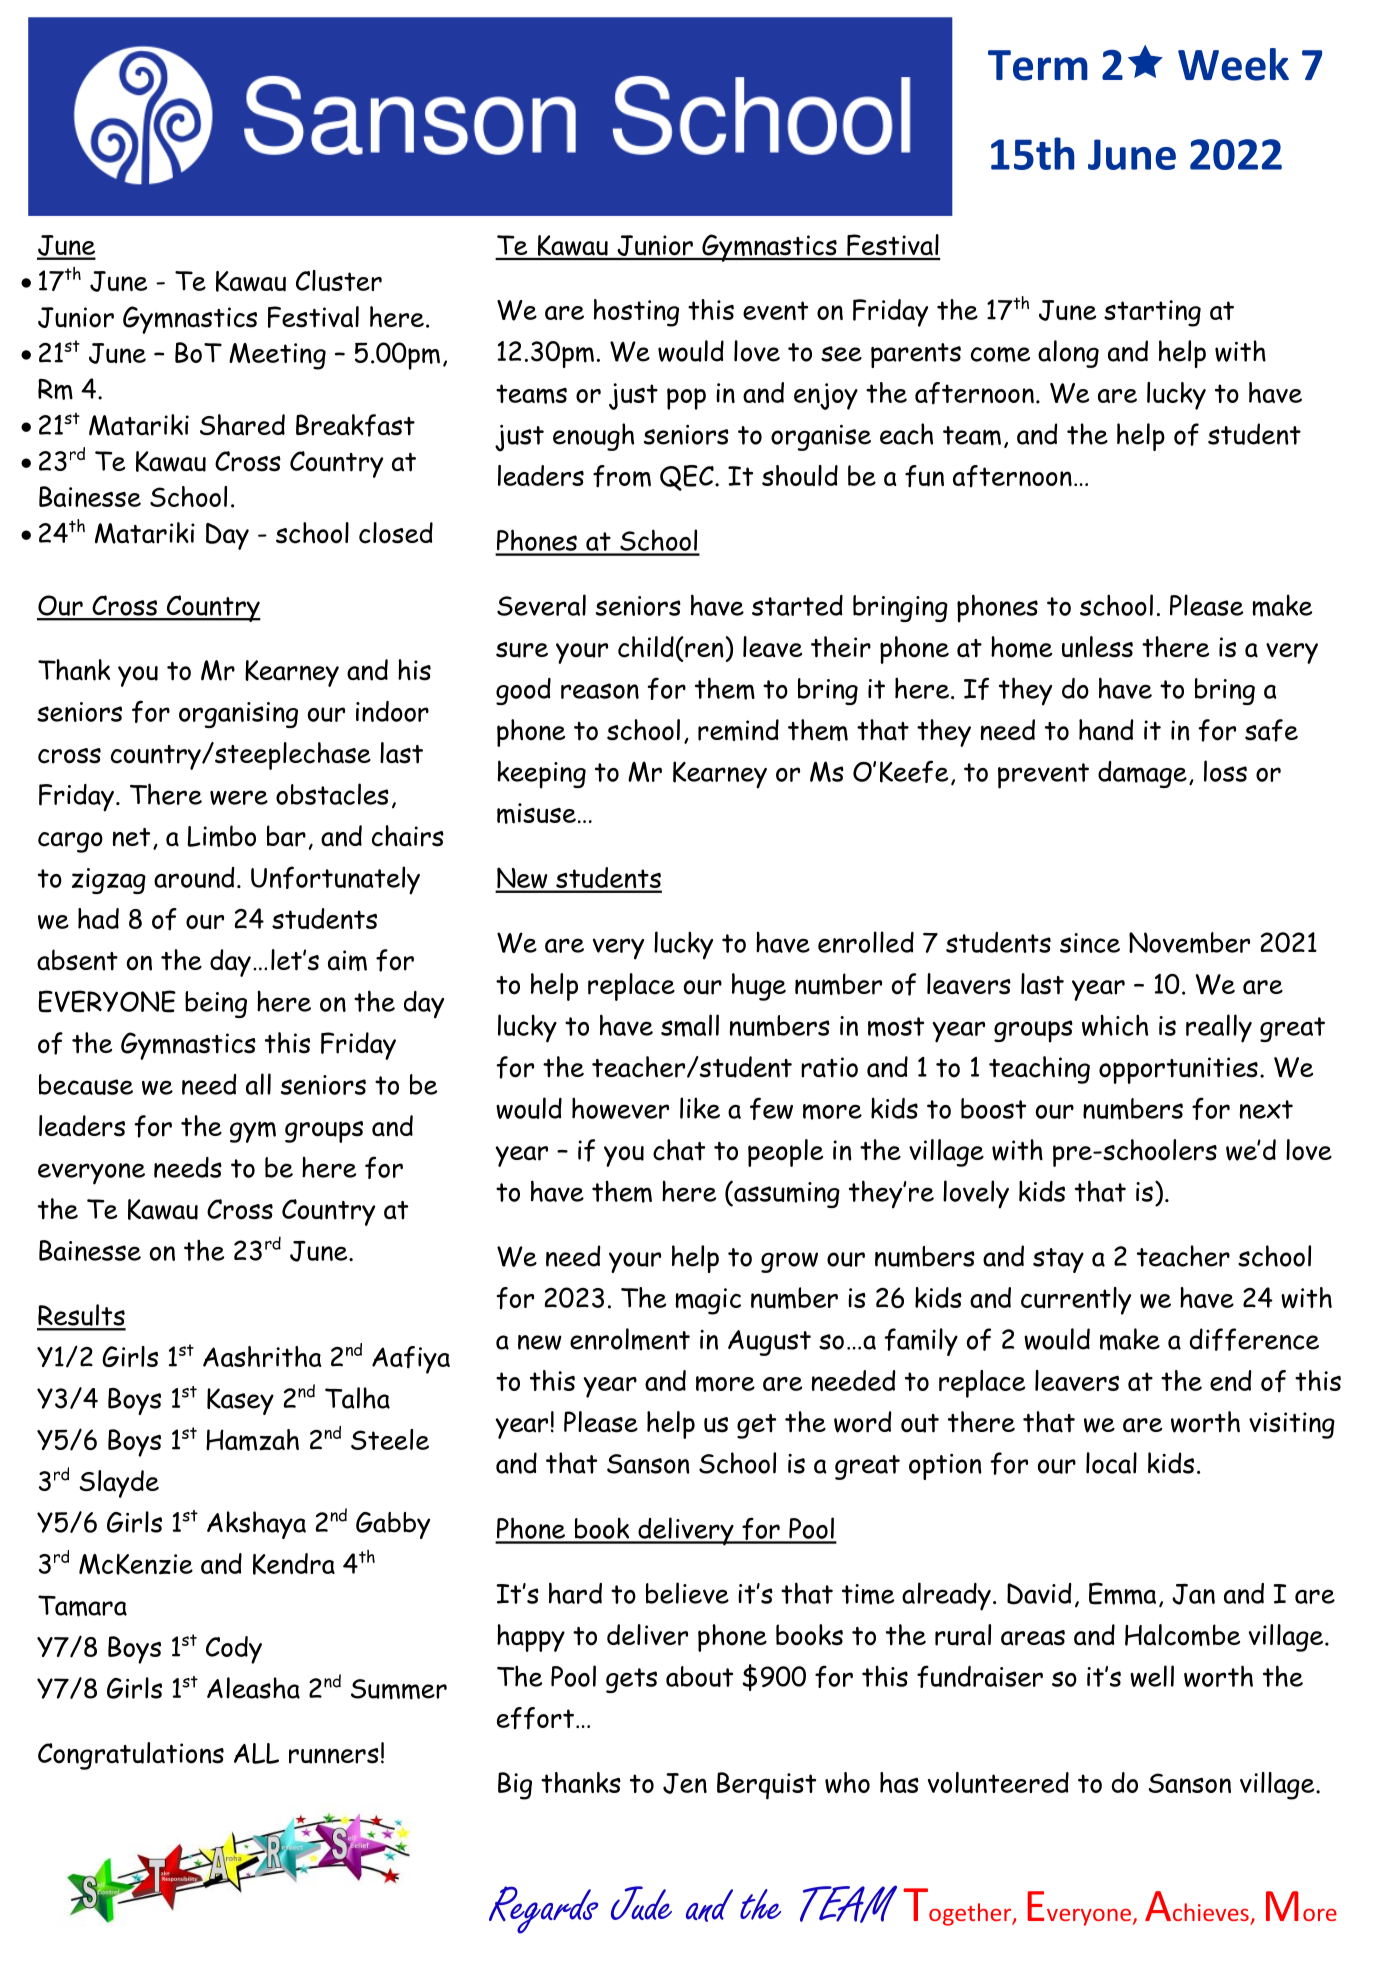 The height and width of the screenshot is (1979, 1400). What do you see at coordinates (357, 1398) in the screenshot?
I see `Talha` at bounding box center [357, 1398].
